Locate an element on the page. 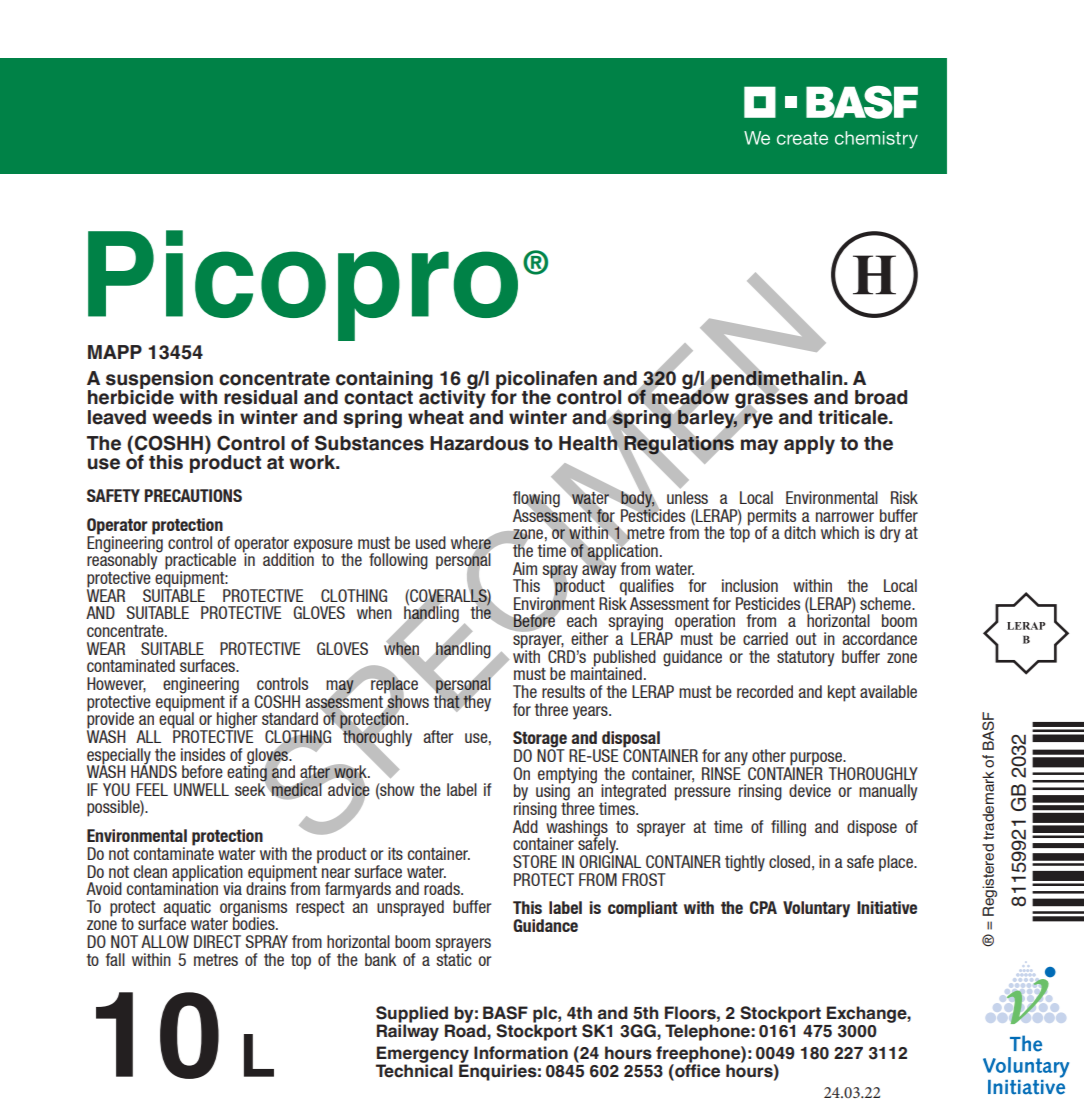 This page has height=1120, width=1084. fall is located at coordinates (115, 959).
